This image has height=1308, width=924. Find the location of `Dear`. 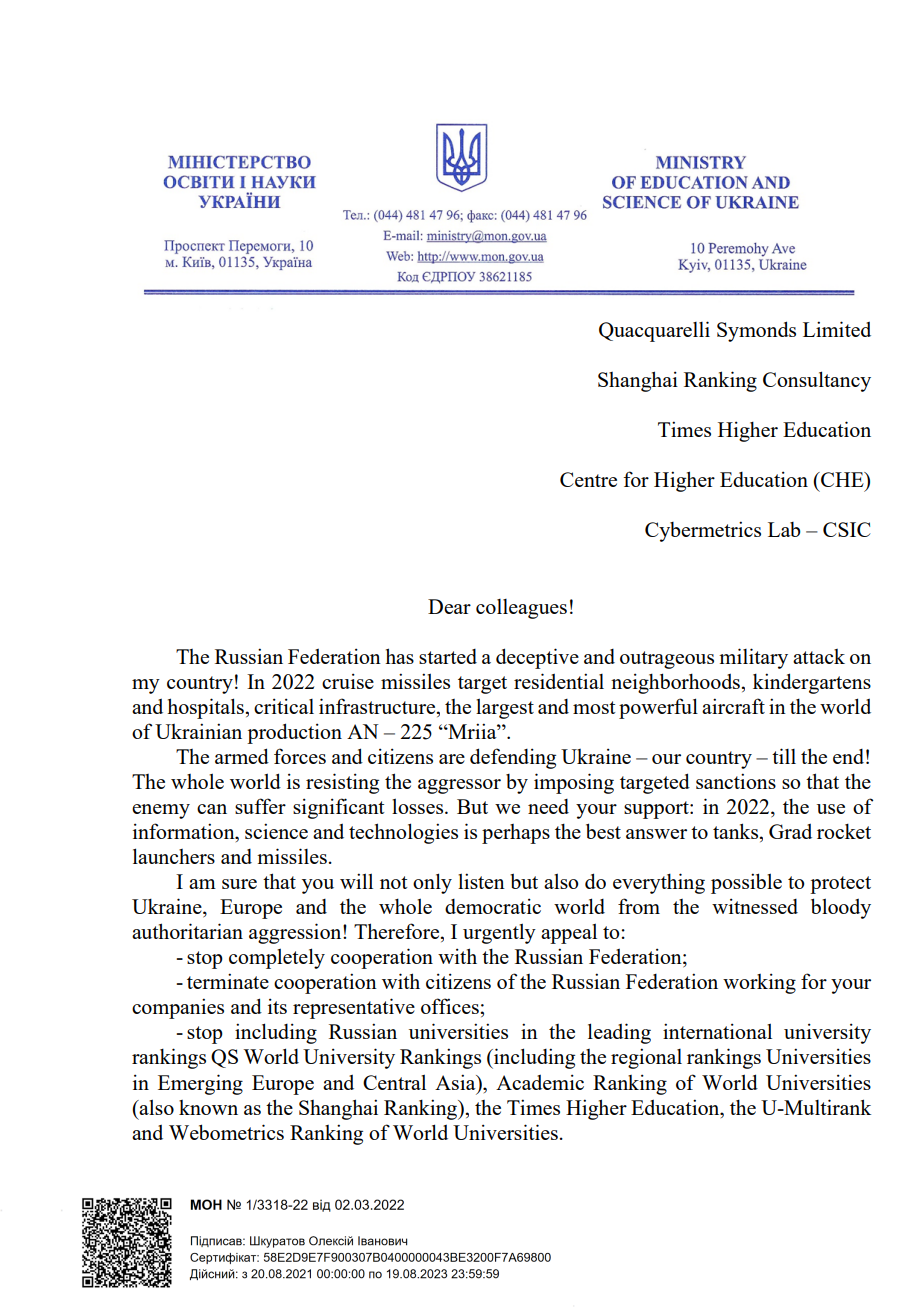

Dear is located at coordinates (449, 606).
